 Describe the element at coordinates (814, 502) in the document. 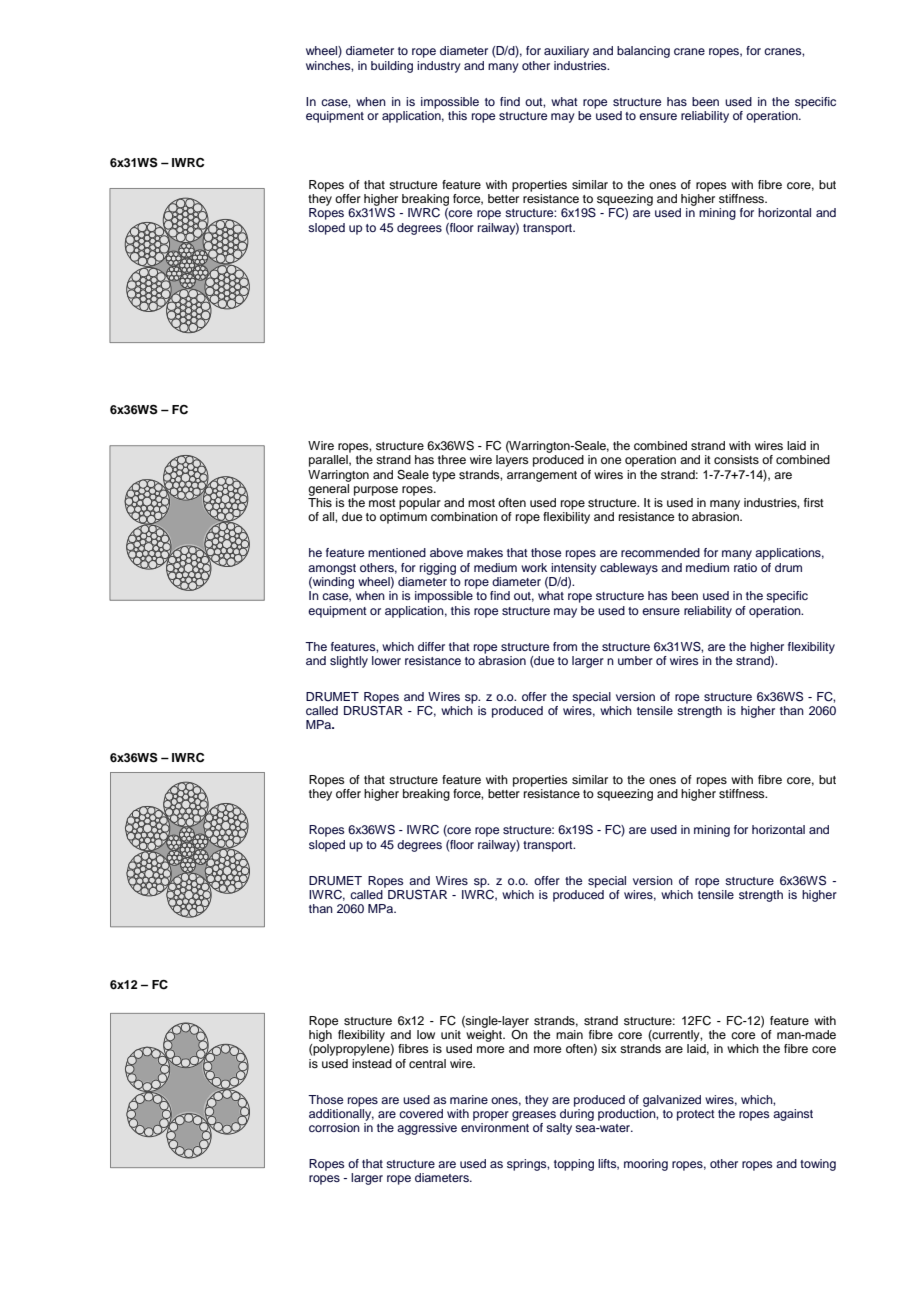

I see `first` at that location.
